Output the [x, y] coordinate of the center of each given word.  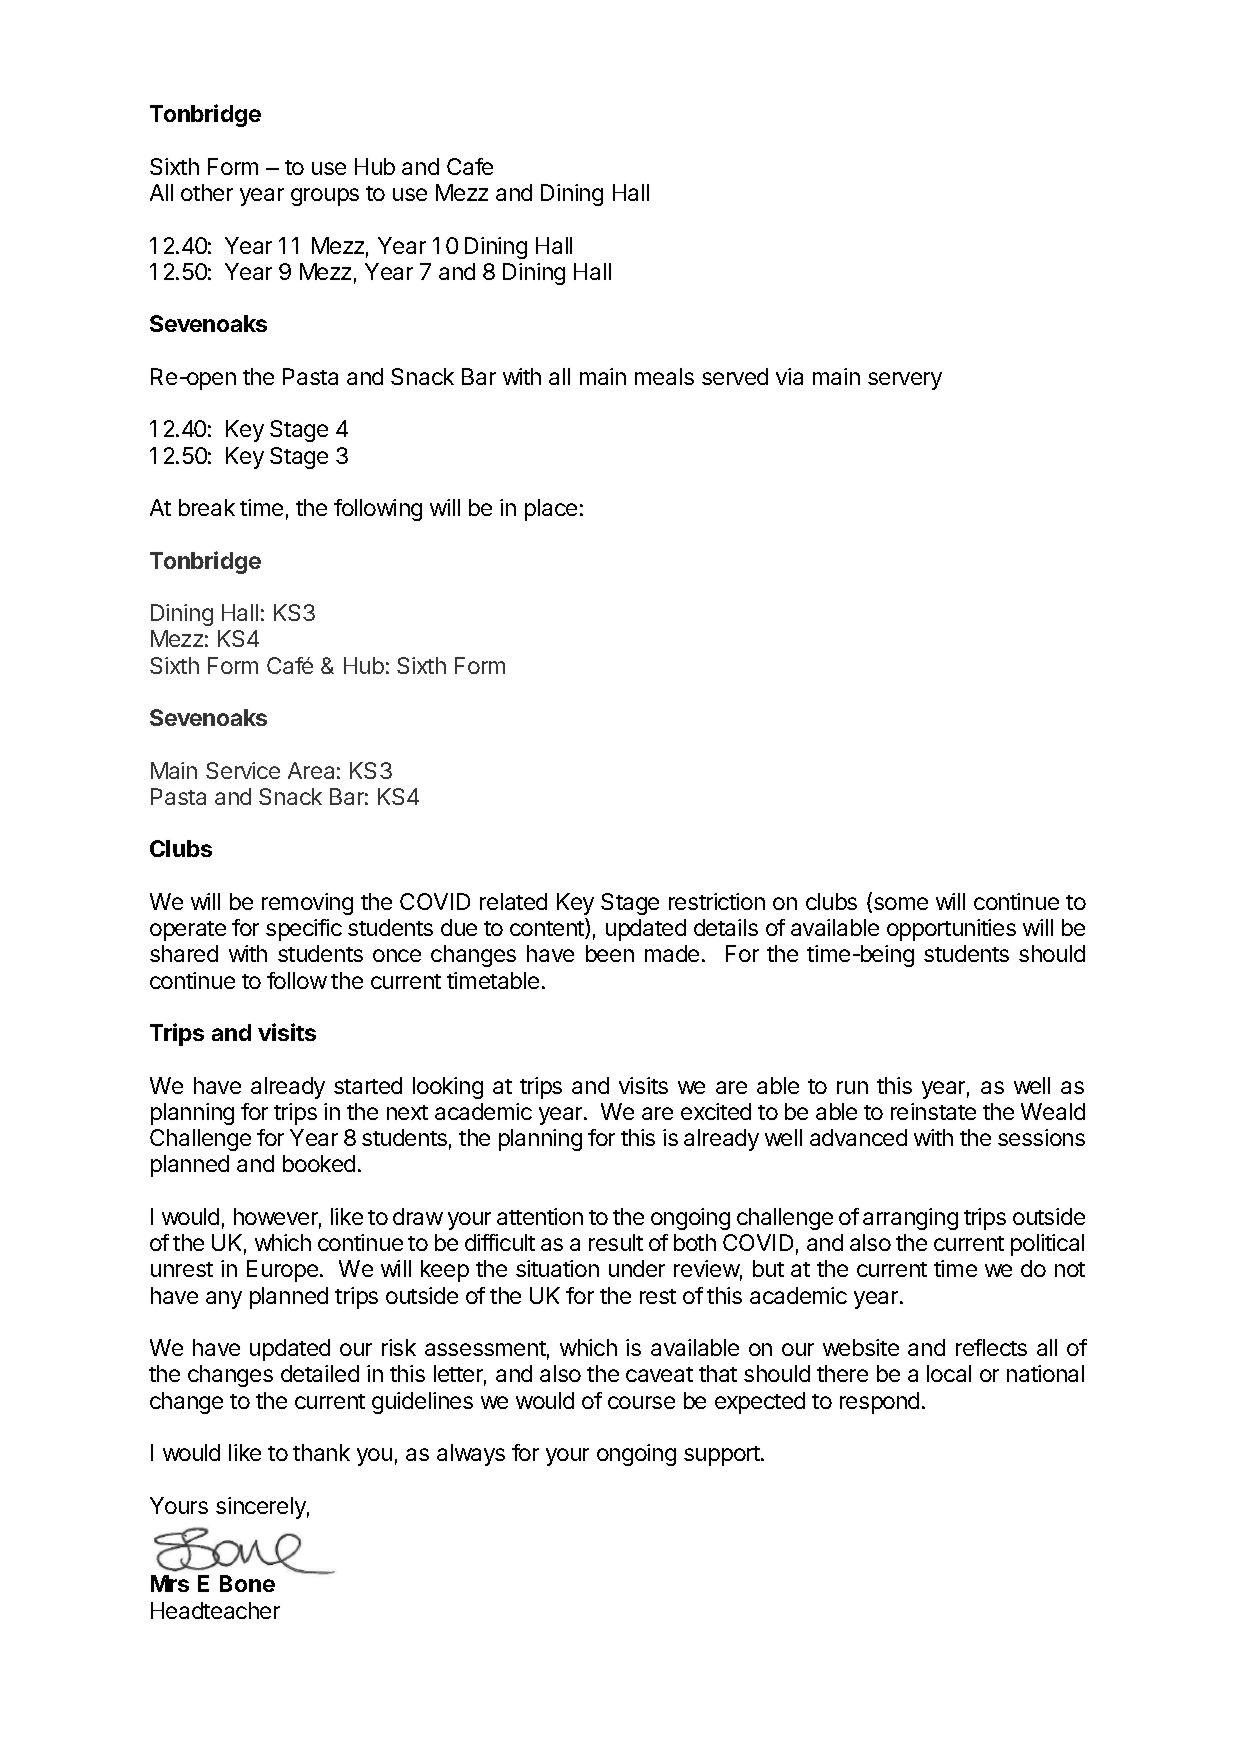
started [368, 1085]
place [551, 510]
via [789, 376]
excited [716, 1111]
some [899, 905]
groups [325, 197]
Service [243, 770]
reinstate [933, 1111]
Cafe [470, 166]
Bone [247, 1583]
